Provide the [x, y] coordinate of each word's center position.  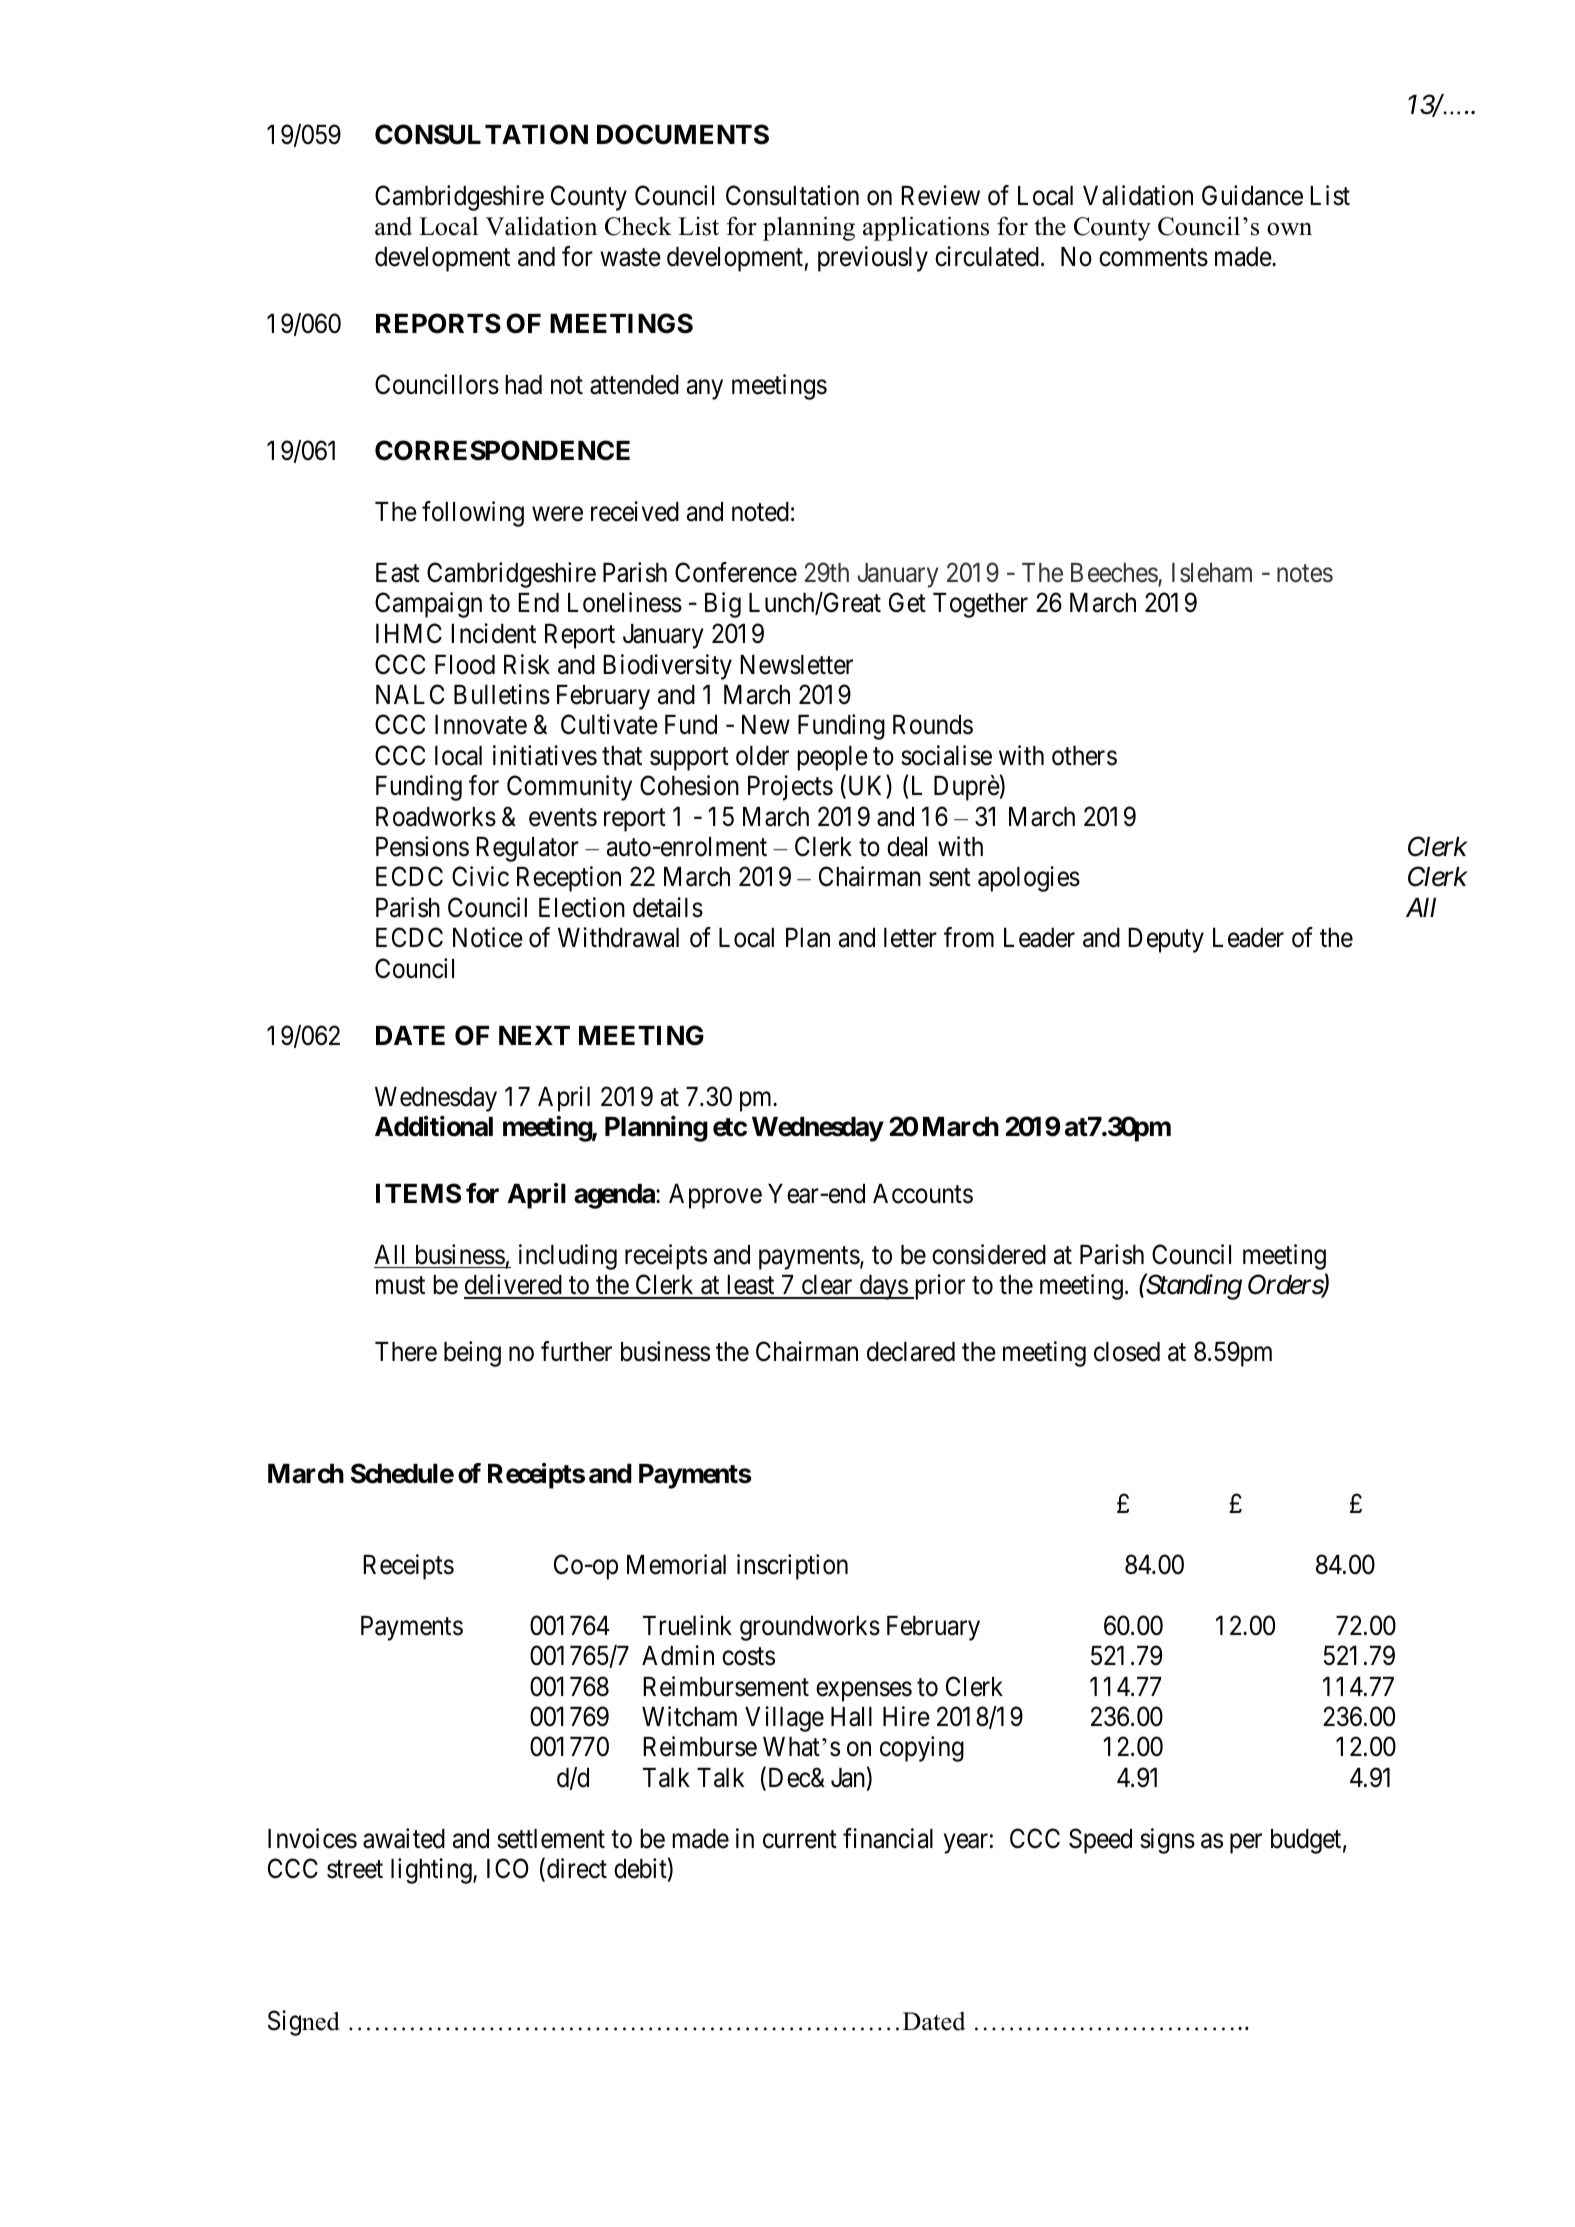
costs [748, 1657]
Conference [736, 572]
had [523, 385]
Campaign [428, 605]
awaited [404, 1838]
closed [1127, 1352]
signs [1167, 1841]
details [668, 907]
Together [980, 605]
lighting [432, 1871]
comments [1153, 258]
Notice [488, 937]
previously [873, 259]
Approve [715, 1196]
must [400, 1286]
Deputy [1166, 940]
